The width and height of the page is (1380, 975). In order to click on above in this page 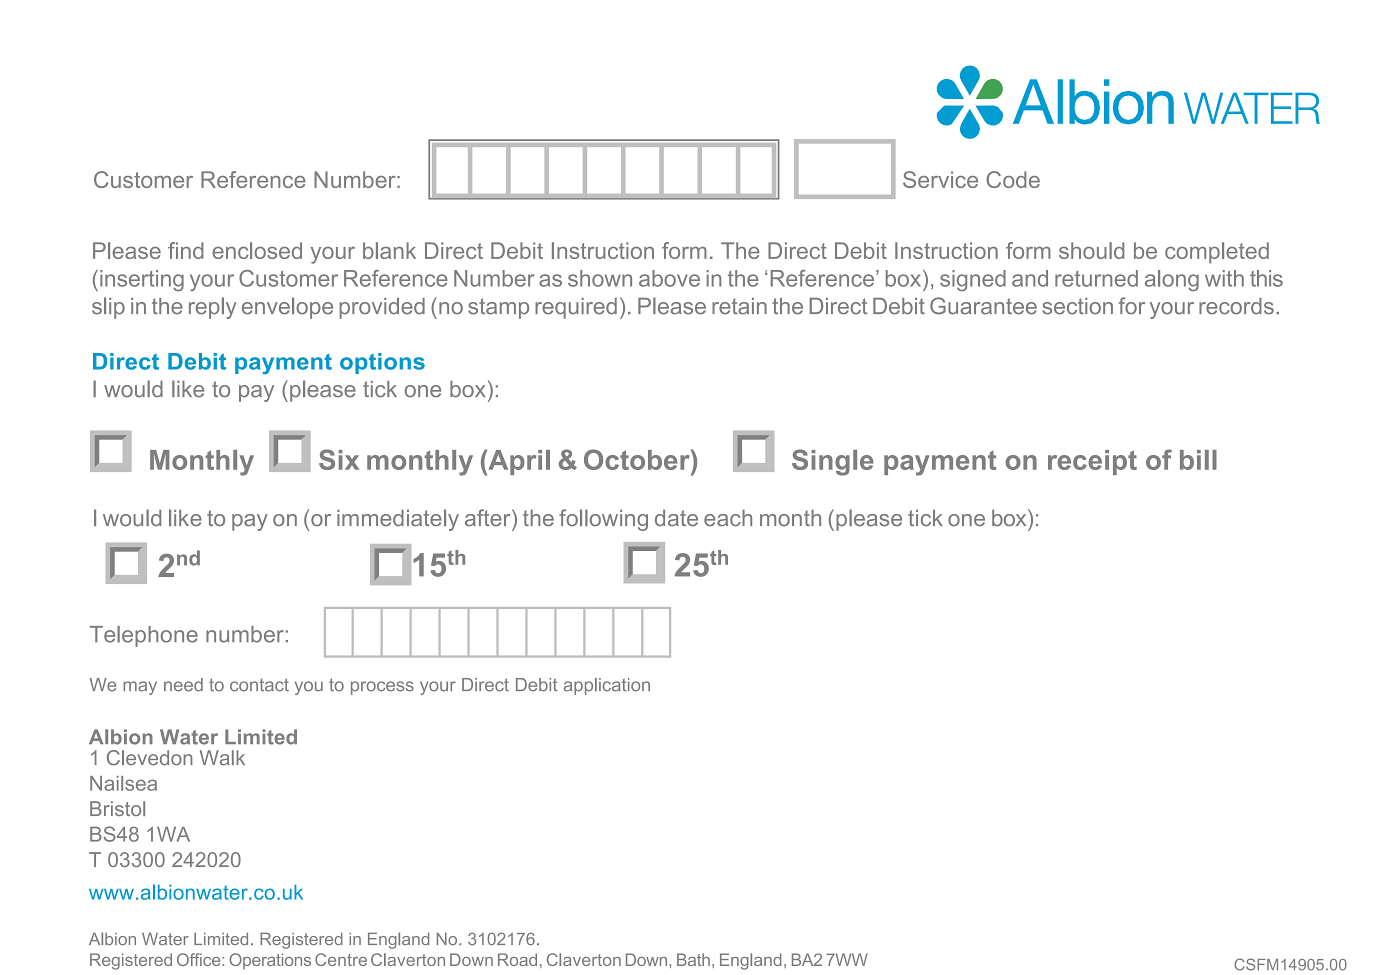, I will do `click(669, 278)`.
